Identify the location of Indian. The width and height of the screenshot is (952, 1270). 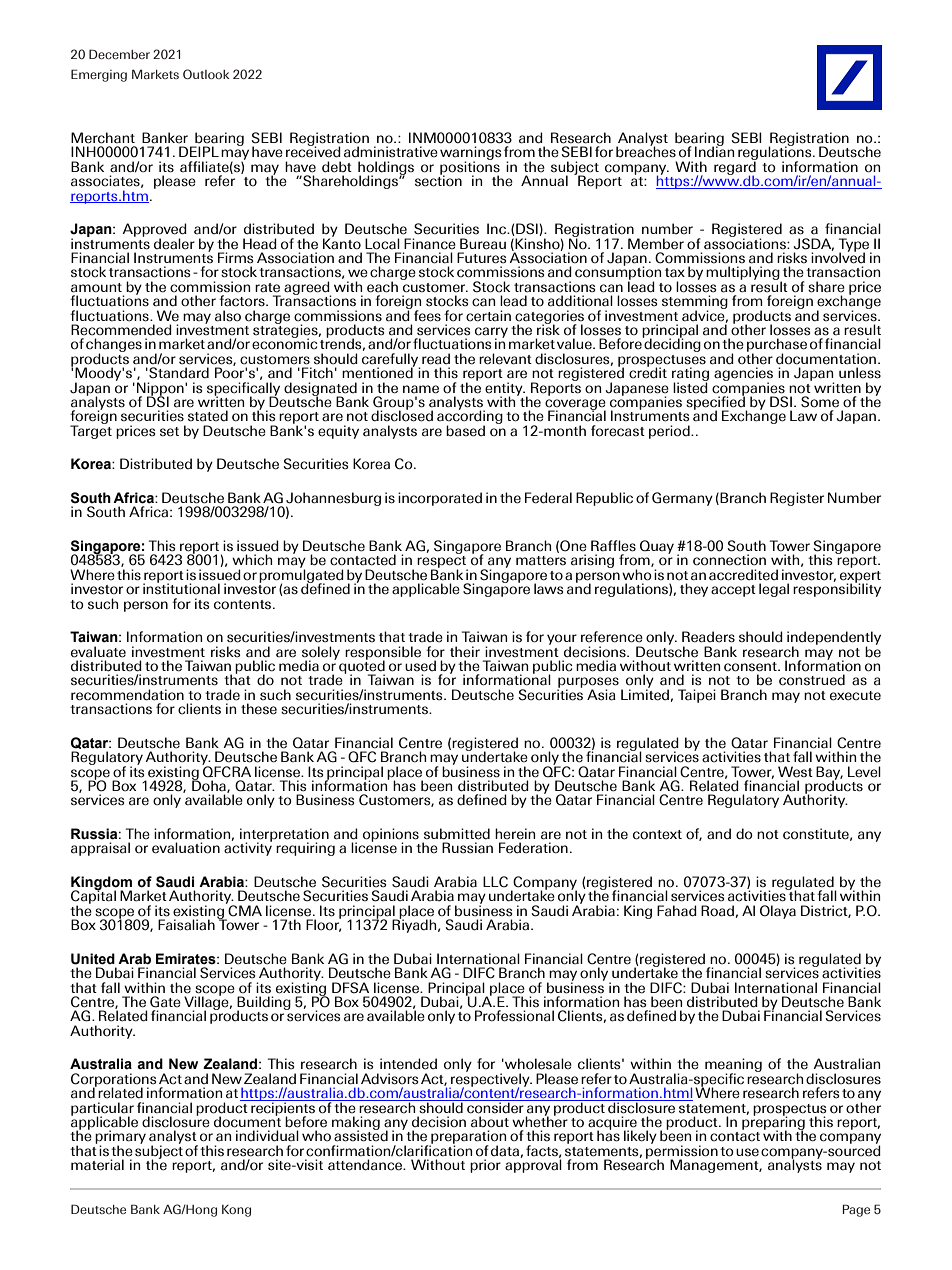
(714, 151).
